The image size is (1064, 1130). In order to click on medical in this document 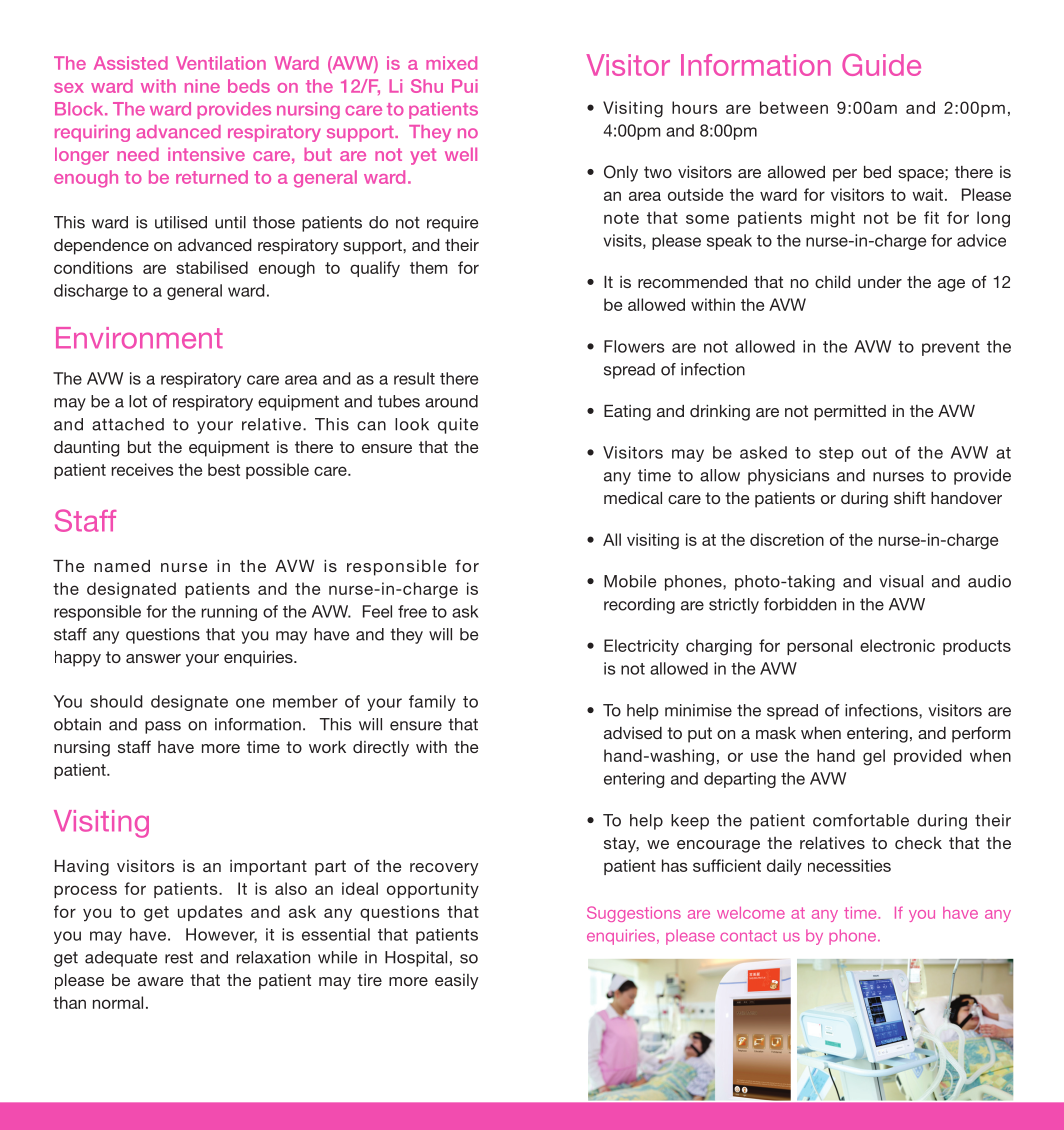, I will do `click(633, 498)`.
